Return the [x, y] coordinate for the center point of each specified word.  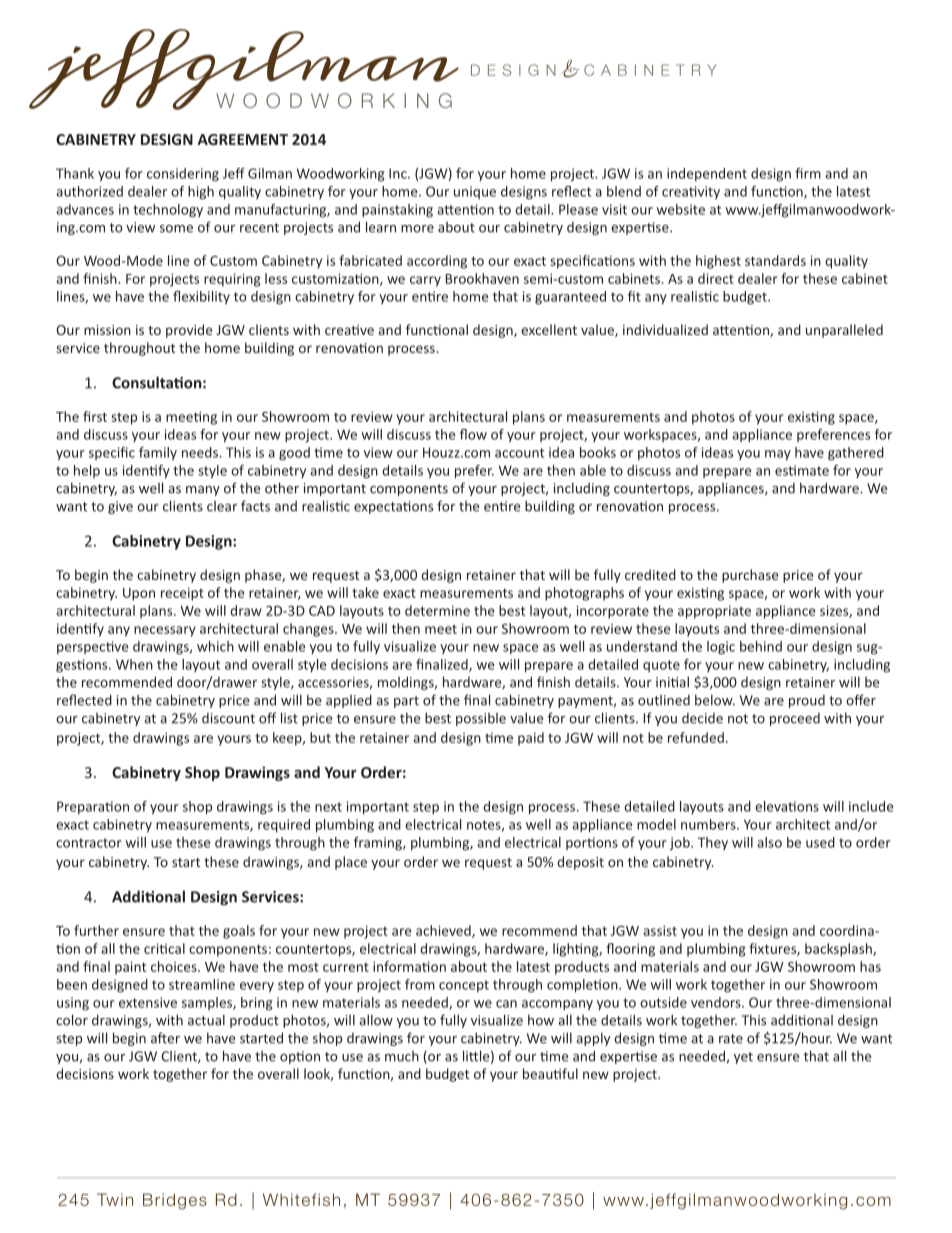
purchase [750, 576]
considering [183, 175]
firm [808, 173]
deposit [580, 863]
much [402, 1056]
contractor [89, 843]
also [769, 842]
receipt [182, 594]
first [95, 416]
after [165, 1038]
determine [437, 610]
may [778, 455]
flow [473, 434]
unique [475, 192]
